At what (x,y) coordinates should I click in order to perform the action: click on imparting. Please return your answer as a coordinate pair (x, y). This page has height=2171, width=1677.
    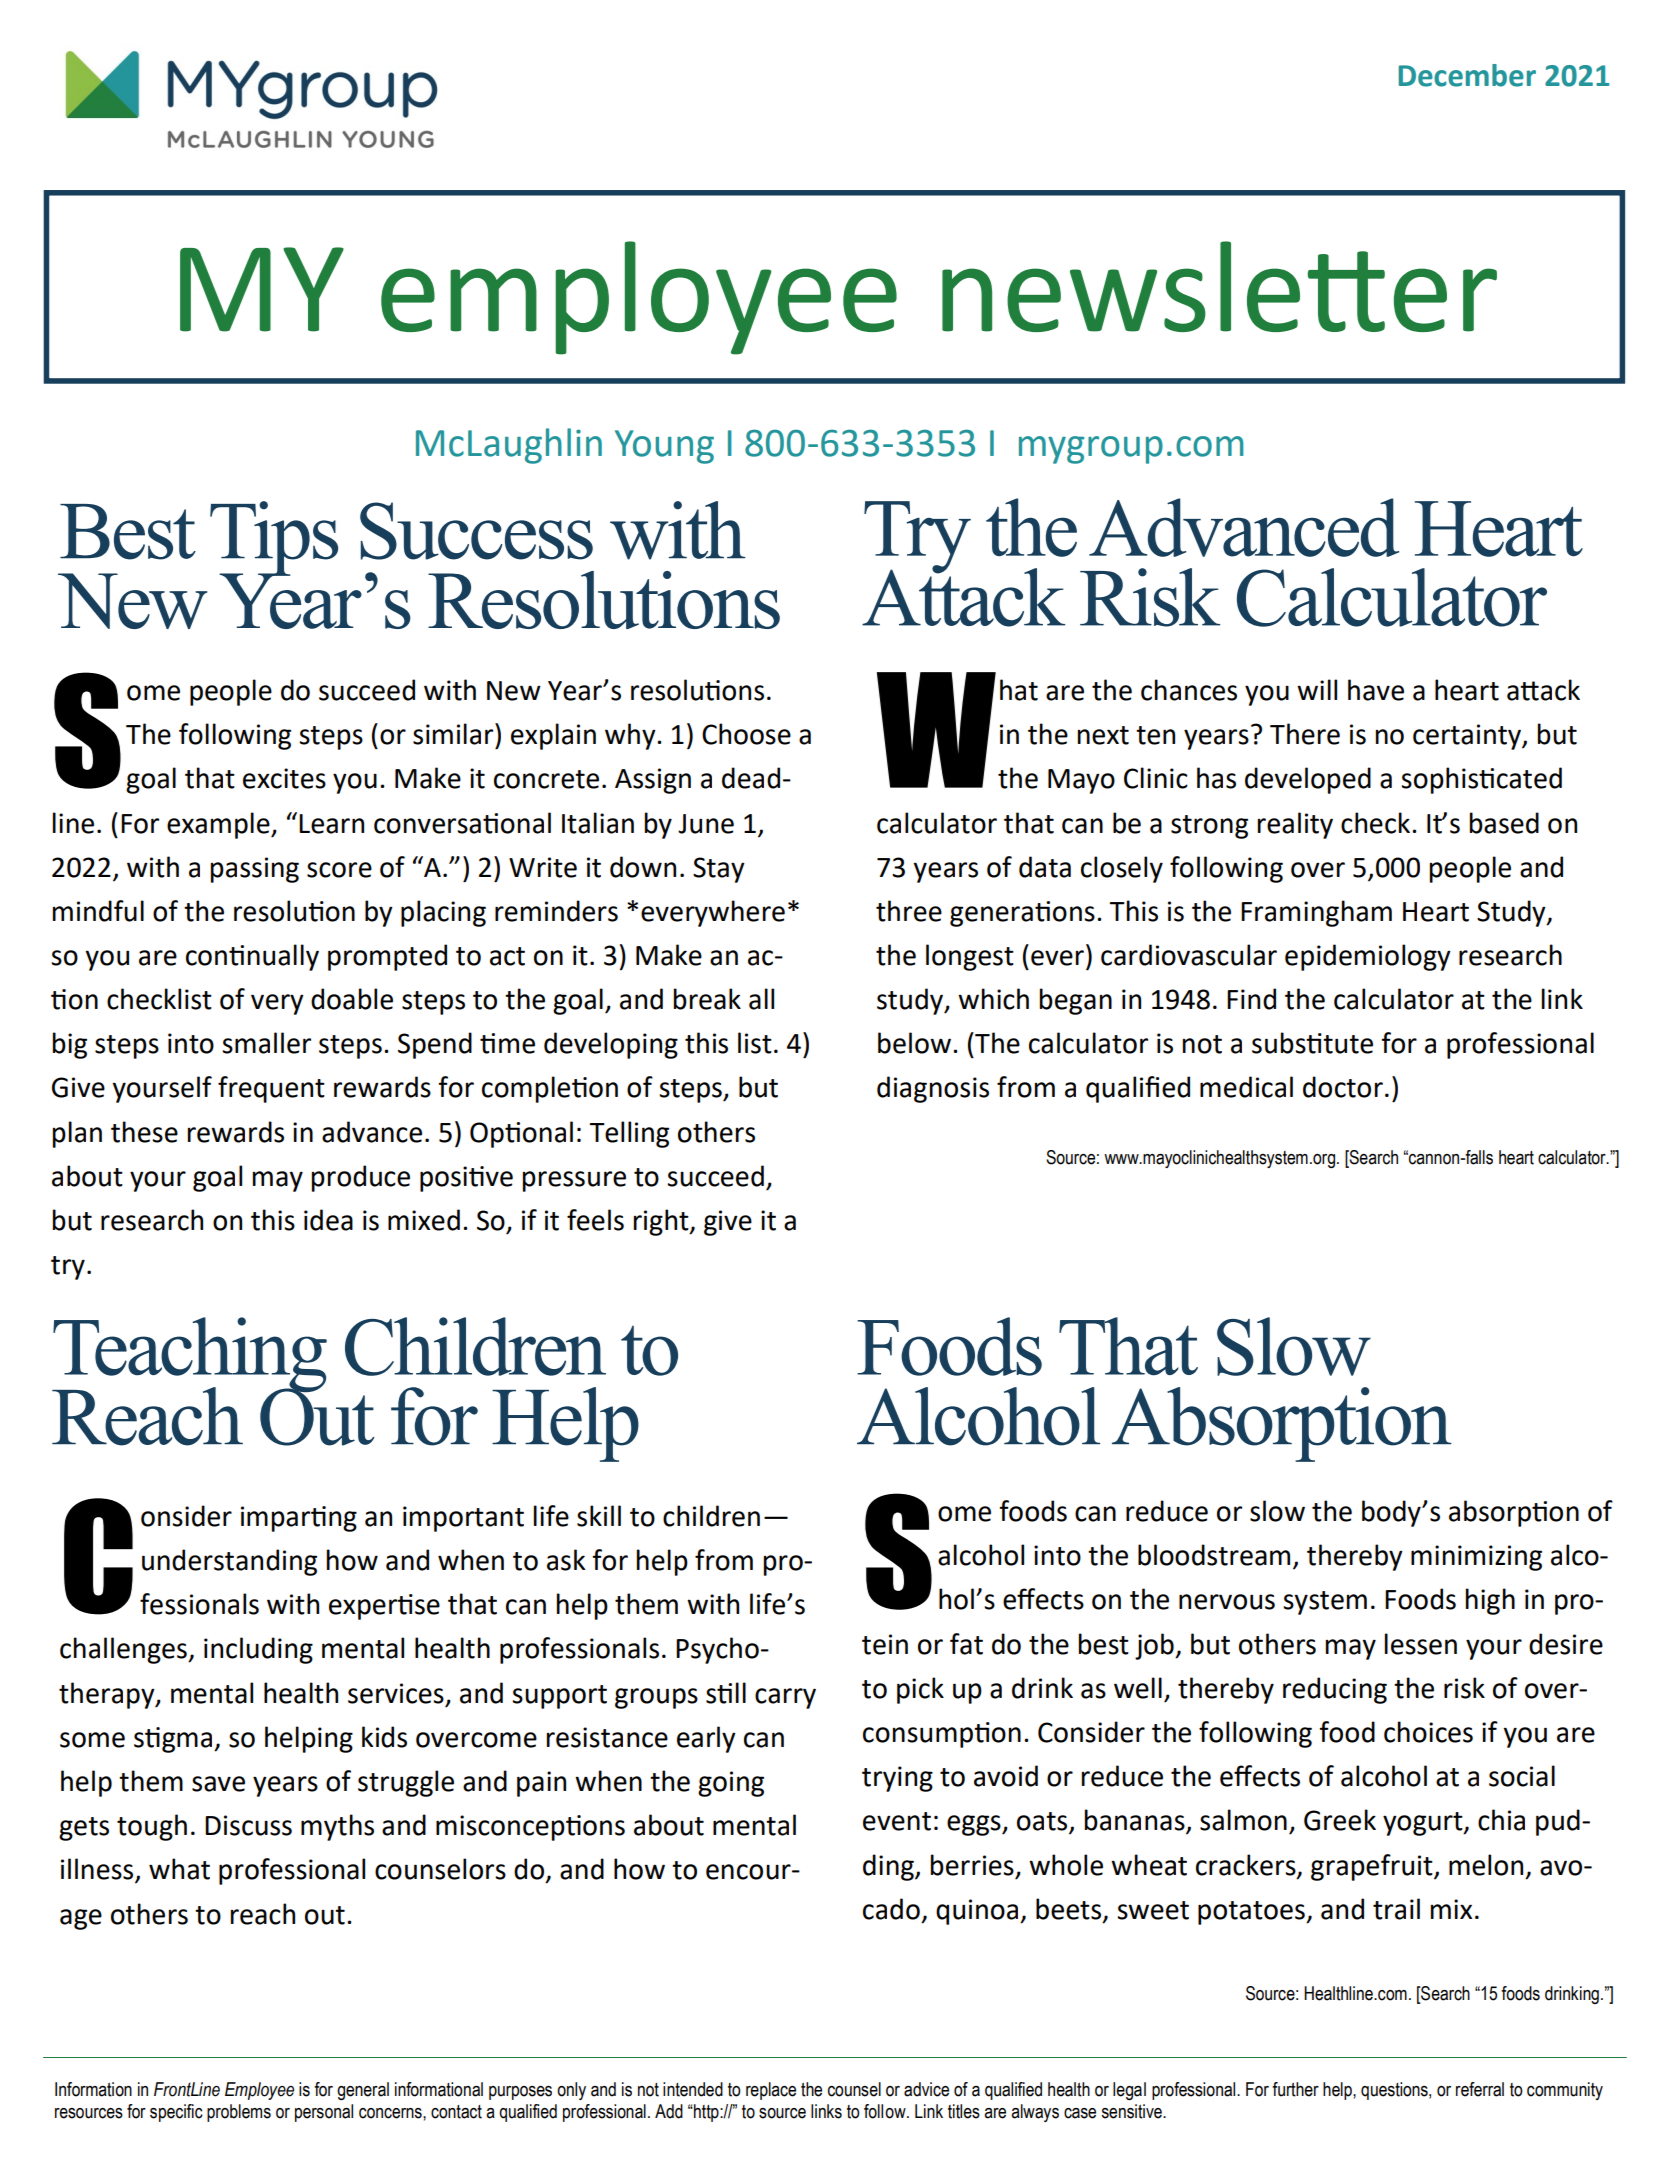
    Looking at the image, I should click on (299, 1519).
